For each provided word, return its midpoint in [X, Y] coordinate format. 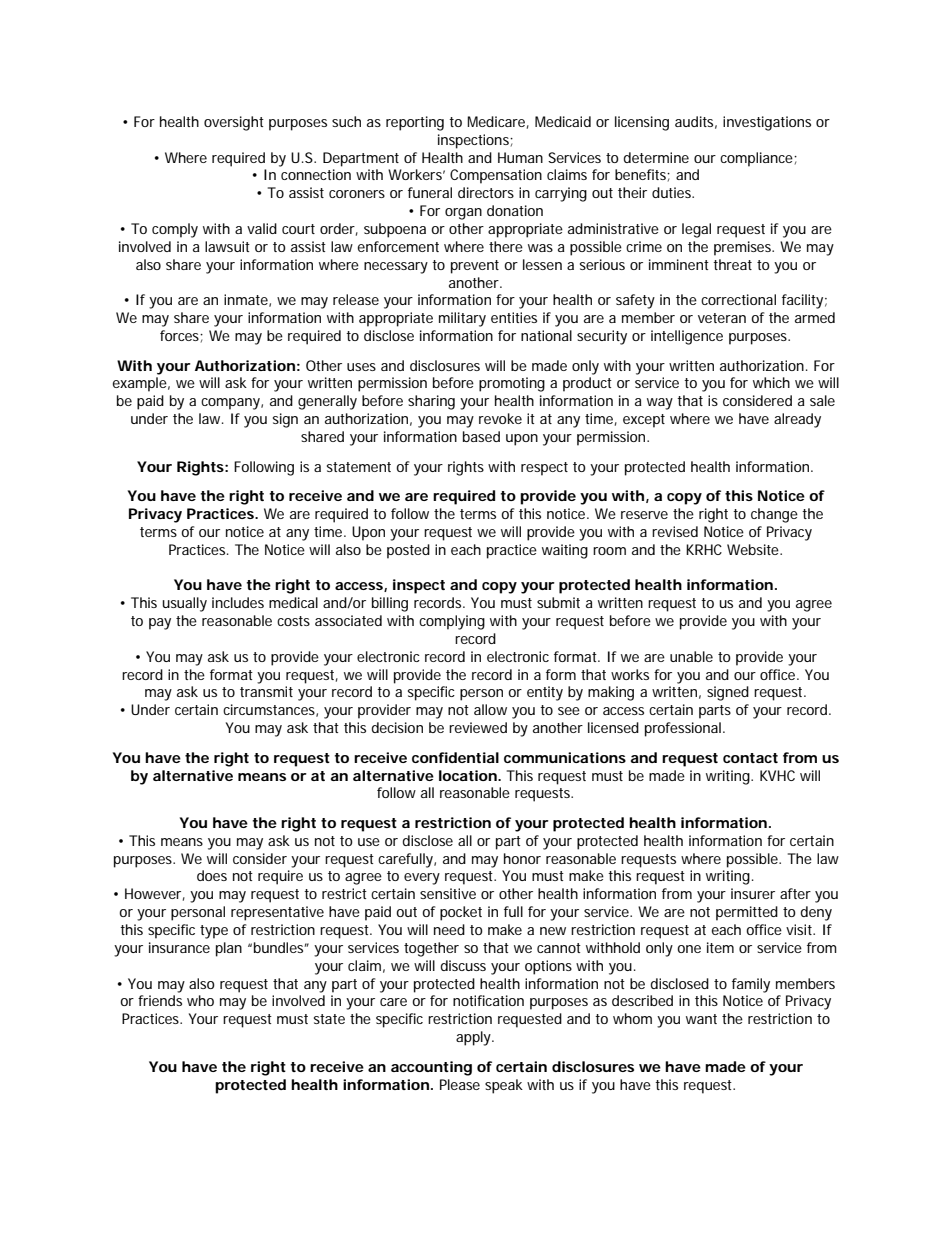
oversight [234, 123]
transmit [266, 691]
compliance [757, 159]
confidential [455, 757]
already [797, 420]
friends [160, 1000]
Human [520, 157]
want [701, 1019]
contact [750, 758]
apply [475, 1038]
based [481, 436]
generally [327, 402]
